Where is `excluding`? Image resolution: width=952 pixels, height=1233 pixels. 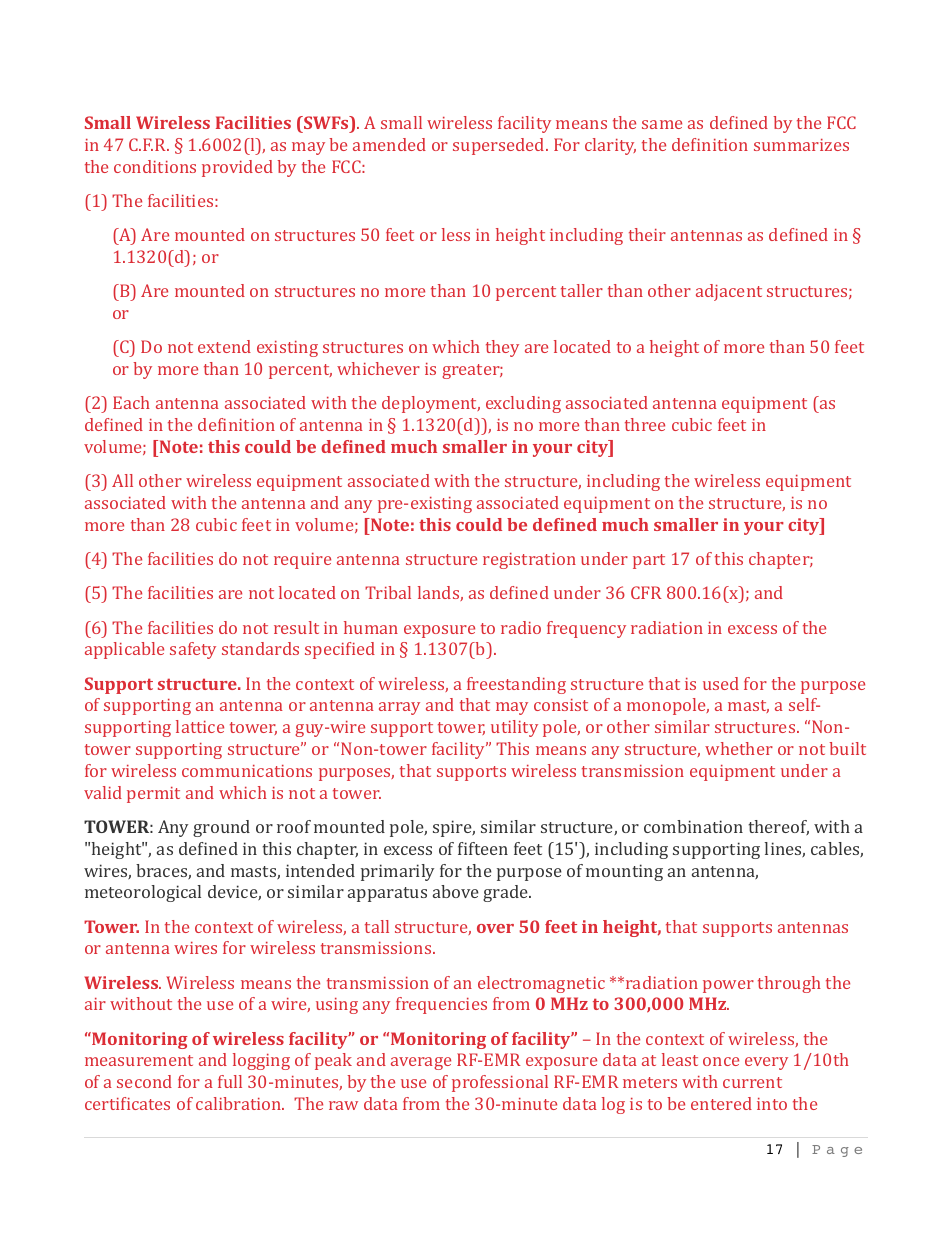
excluding is located at coordinates (523, 404).
